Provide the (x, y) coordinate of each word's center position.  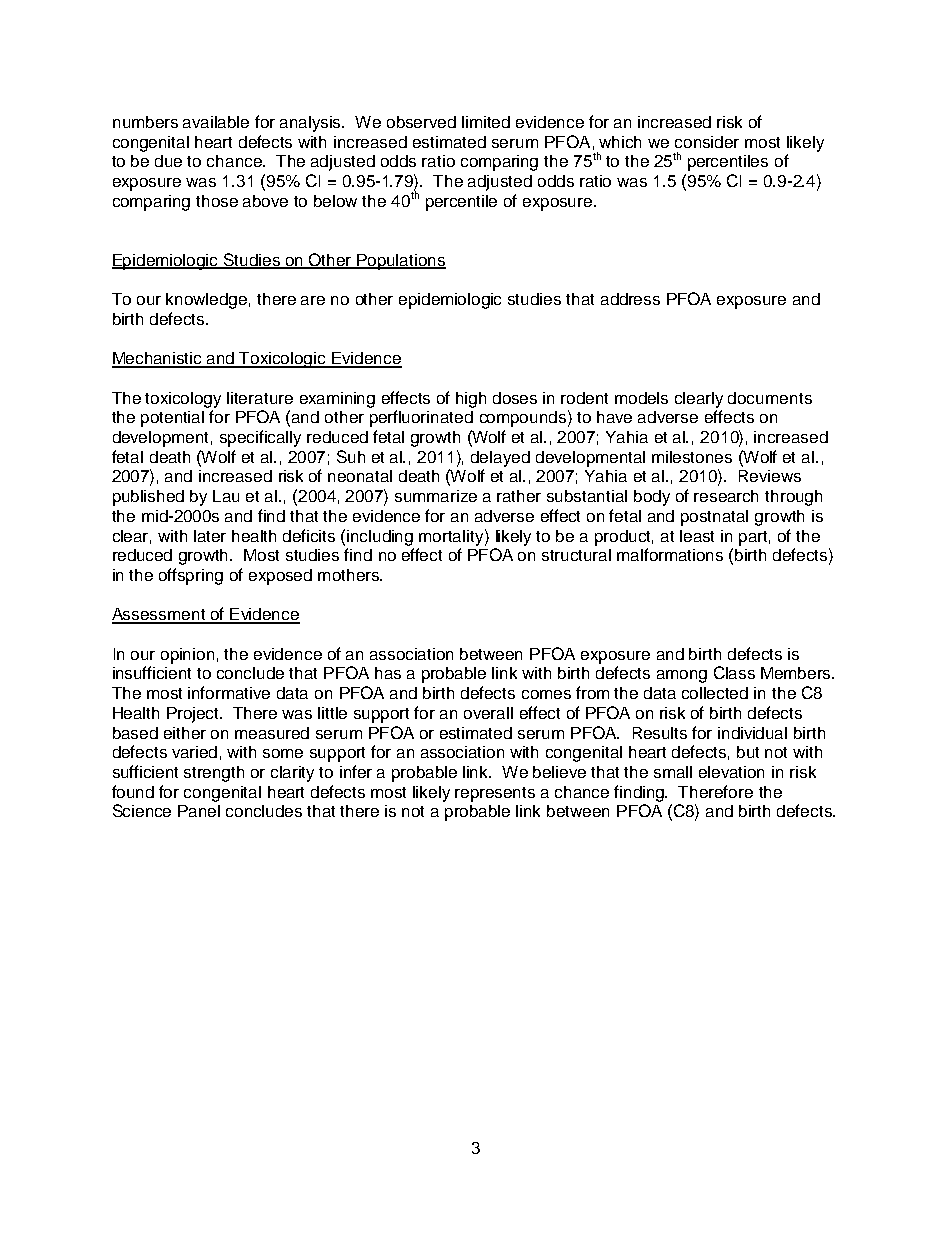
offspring (191, 576)
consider (707, 142)
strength (214, 774)
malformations (670, 554)
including (380, 538)
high (471, 400)
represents (495, 794)
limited (486, 122)
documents (770, 398)
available (216, 122)
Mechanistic (158, 359)
